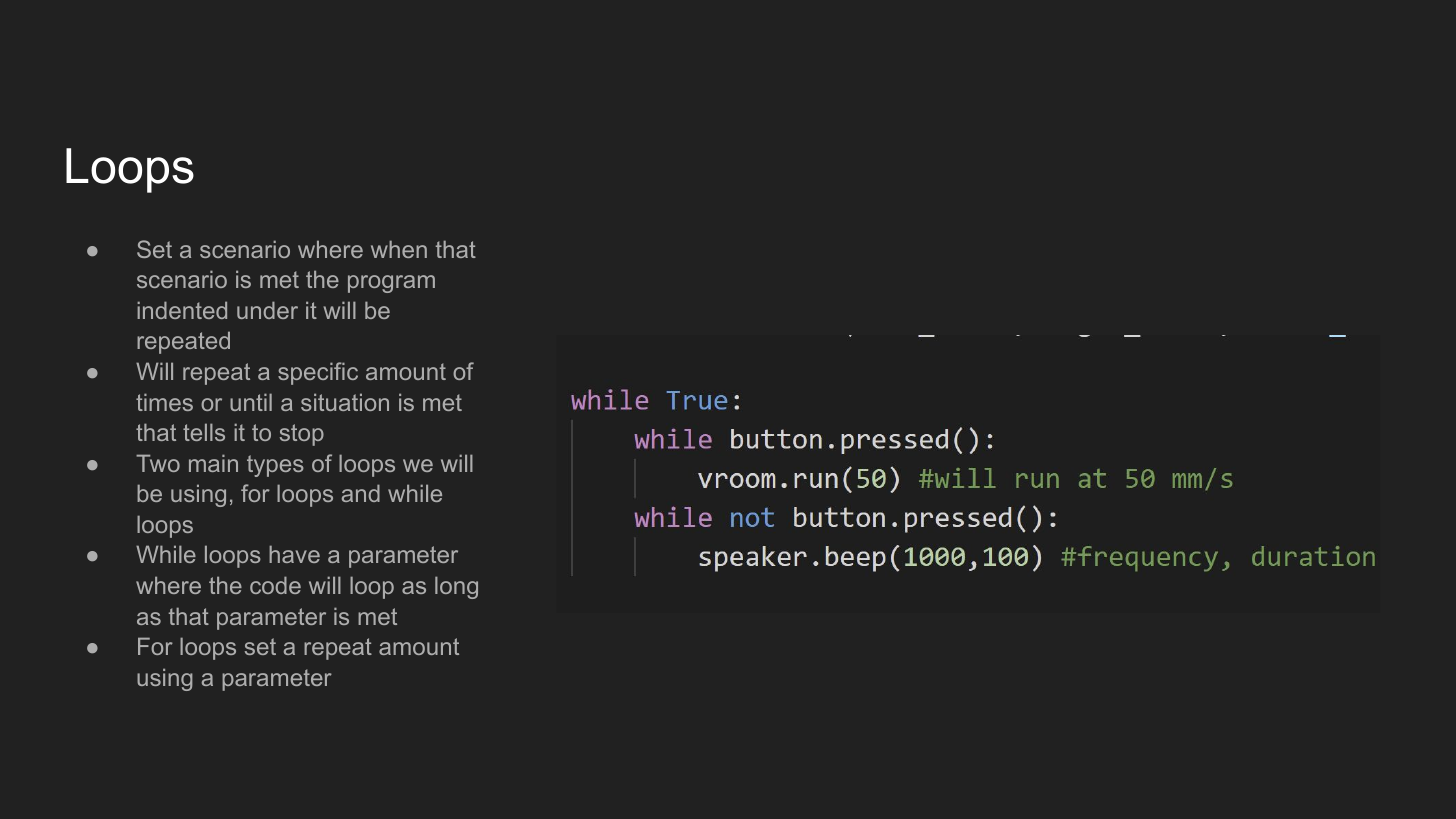 Image resolution: width=1456 pixels, height=819 pixels. Describe the element at coordinates (456, 587) in the page. I see `long` at that location.
